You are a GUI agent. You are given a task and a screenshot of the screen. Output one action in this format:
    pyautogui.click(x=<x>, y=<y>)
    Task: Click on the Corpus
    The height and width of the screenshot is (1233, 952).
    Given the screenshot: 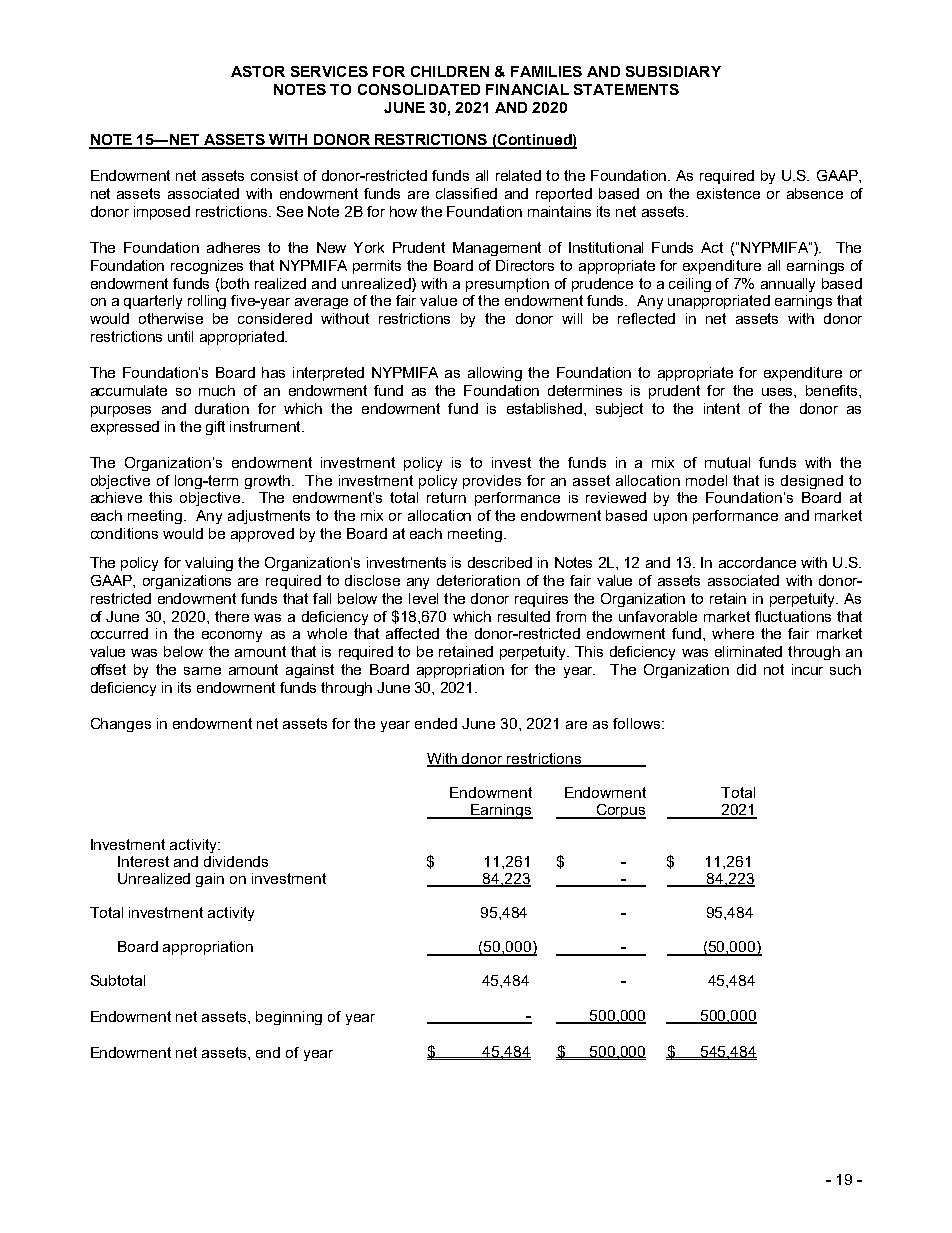 What is the action you would take?
    pyautogui.click(x=620, y=811)
